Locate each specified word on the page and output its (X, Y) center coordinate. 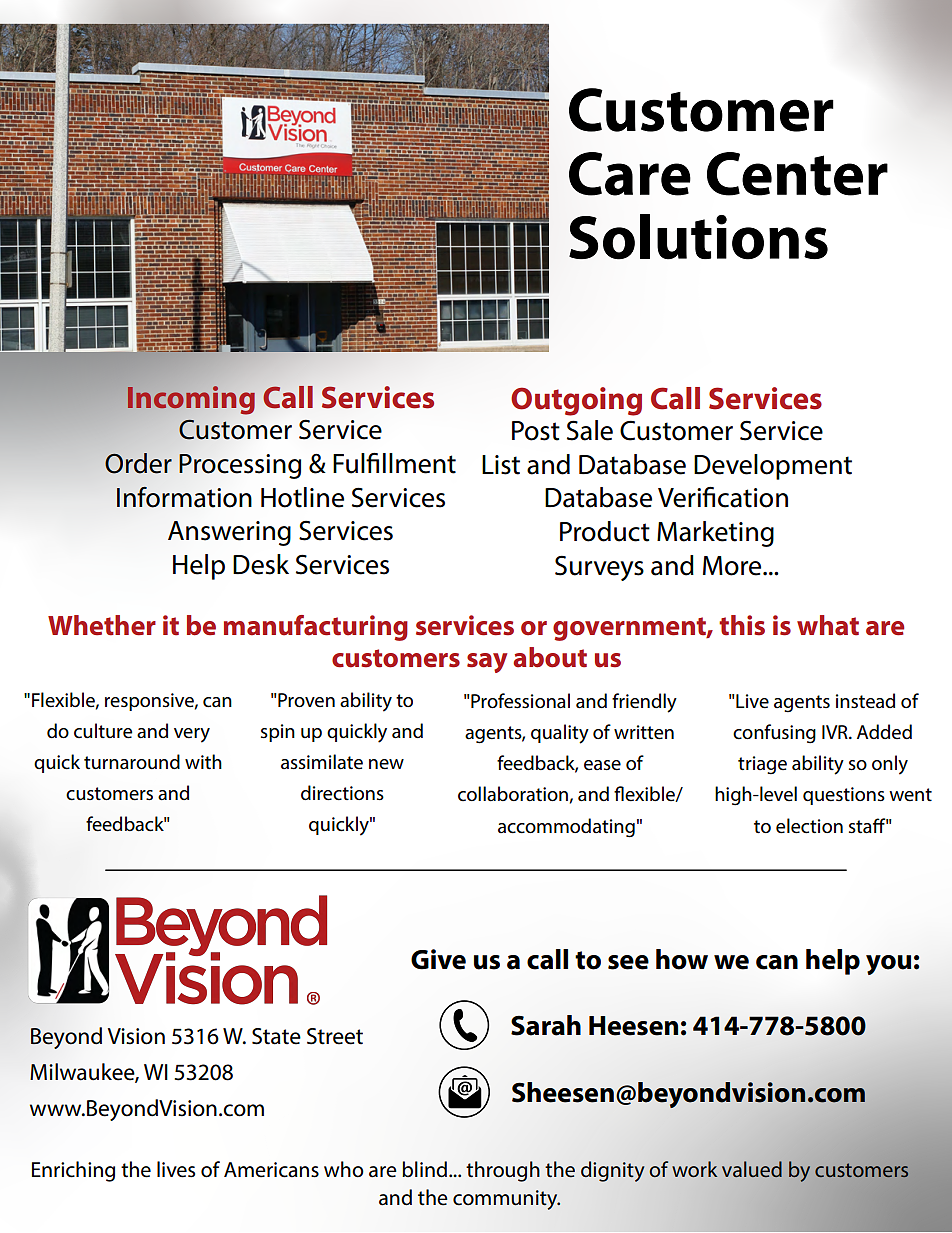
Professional (520, 701)
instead (865, 701)
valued (752, 1169)
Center (797, 174)
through (503, 1171)
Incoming (191, 400)
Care (630, 174)
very (192, 735)
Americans (271, 1170)
